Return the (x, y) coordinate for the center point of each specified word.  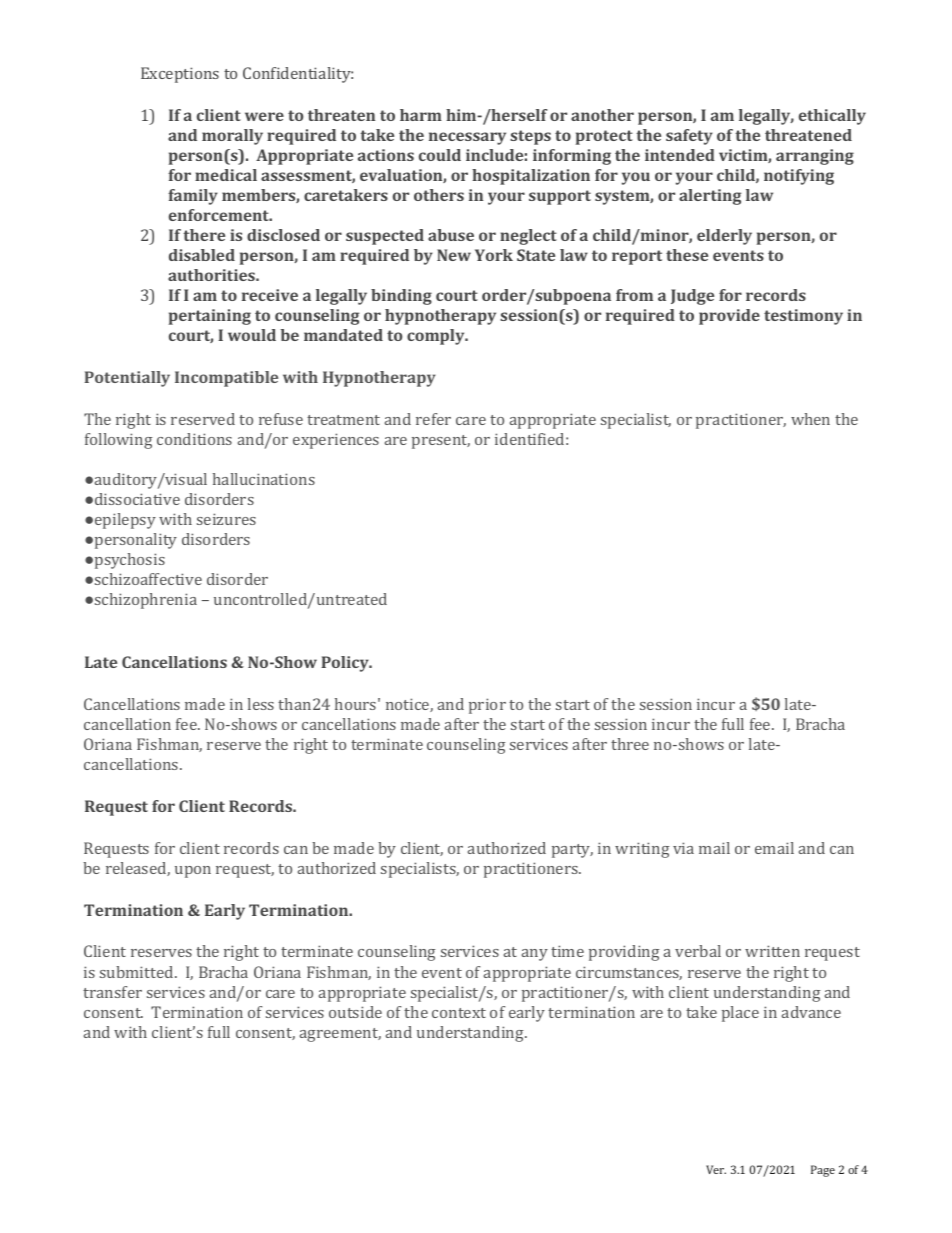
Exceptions (180, 75)
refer (433, 419)
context (459, 1013)
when (810, 419)
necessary (467, 138)
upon (193, 872)
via (683, 848)
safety (689, 137)
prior (487, 706)
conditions (194, 439)
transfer (112, 992)
